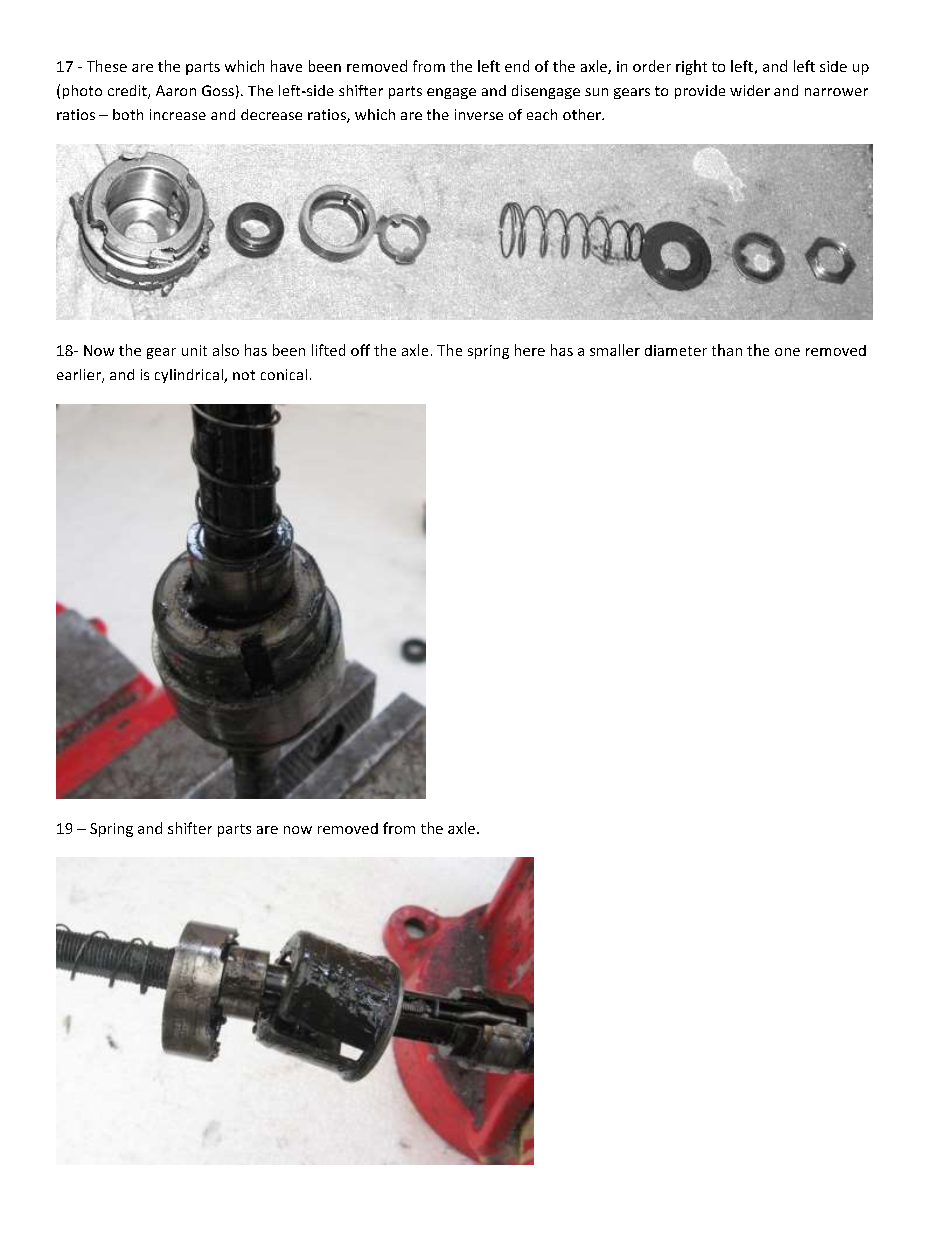 The height and width of the screenshot is (1233, 952). Describe the element at coordinates (176, 90) in the screenshot. I see `Aaron` at that location.
